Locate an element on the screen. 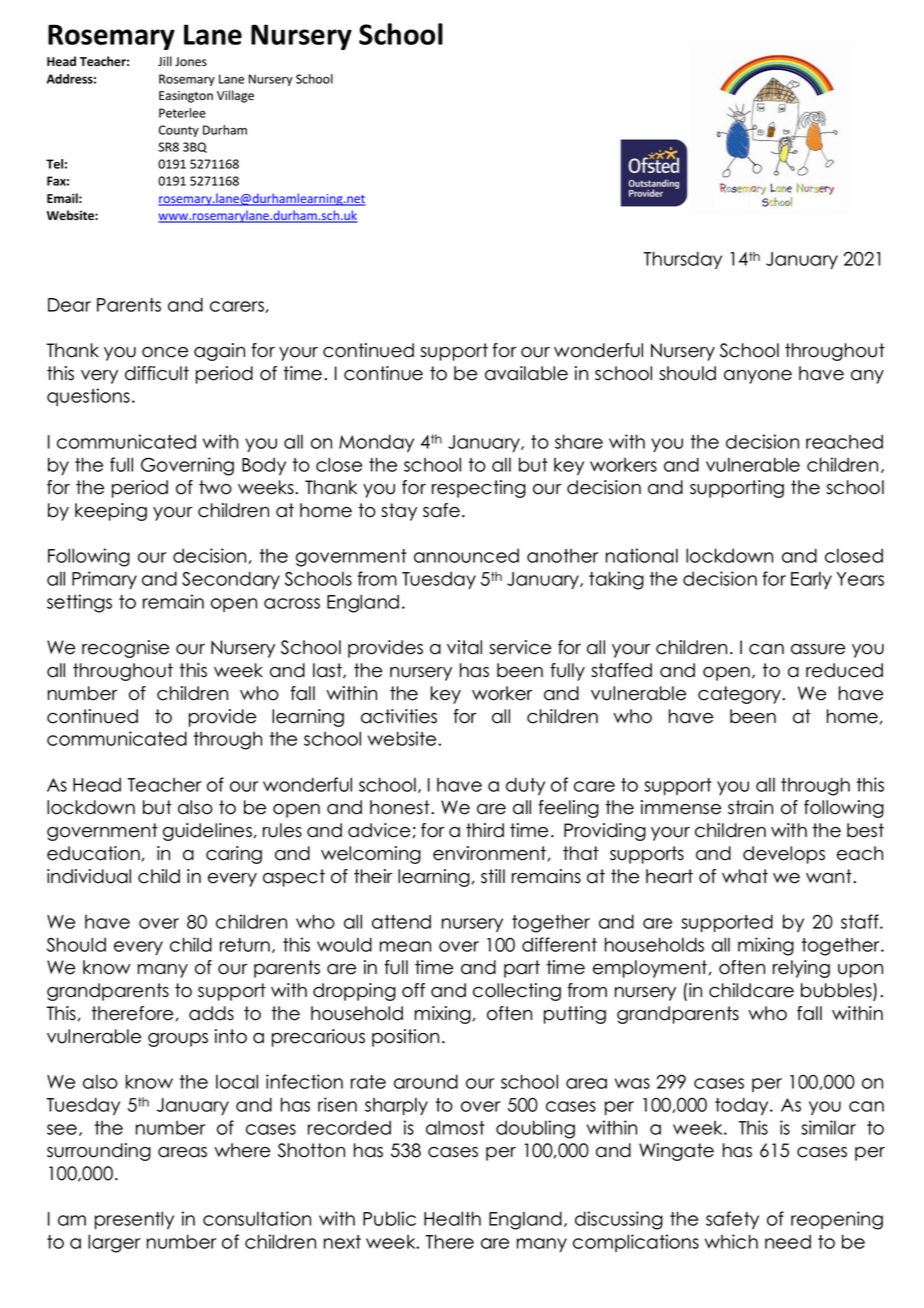 The image size is (924, 1308). education is located at coordinates (93, 853).
